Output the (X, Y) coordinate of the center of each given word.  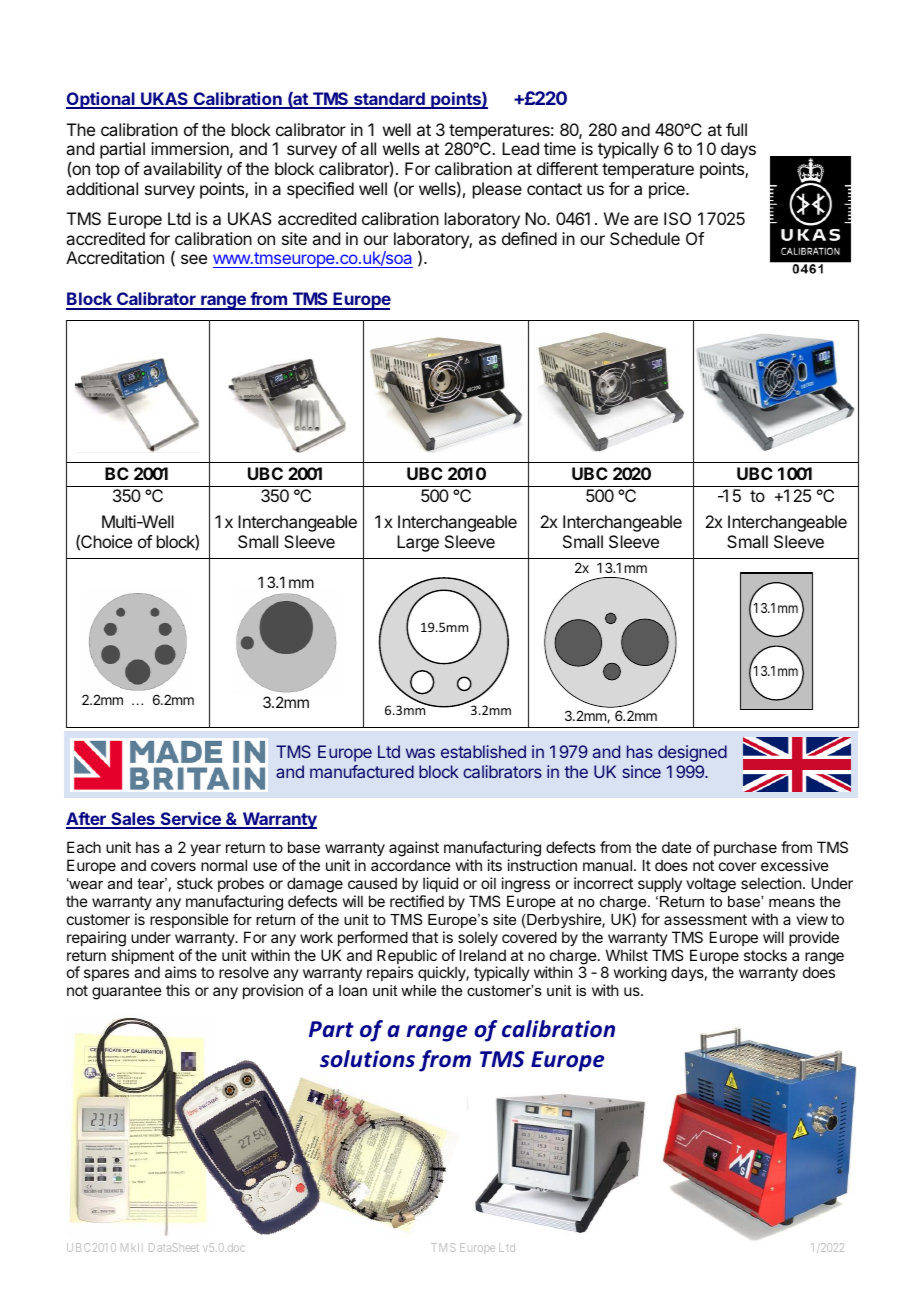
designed (692, 753)
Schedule (645, 238)
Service (190, 820)
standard (389, 100)
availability (182, 170)
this (178, 990)
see (194, 259)
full (736, 129)
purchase (745, 848)
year (205, 850)
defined (529, 238)
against (414, 850)
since (641, 771)
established (483, 751)
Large (418, 543)
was (420, 753)
